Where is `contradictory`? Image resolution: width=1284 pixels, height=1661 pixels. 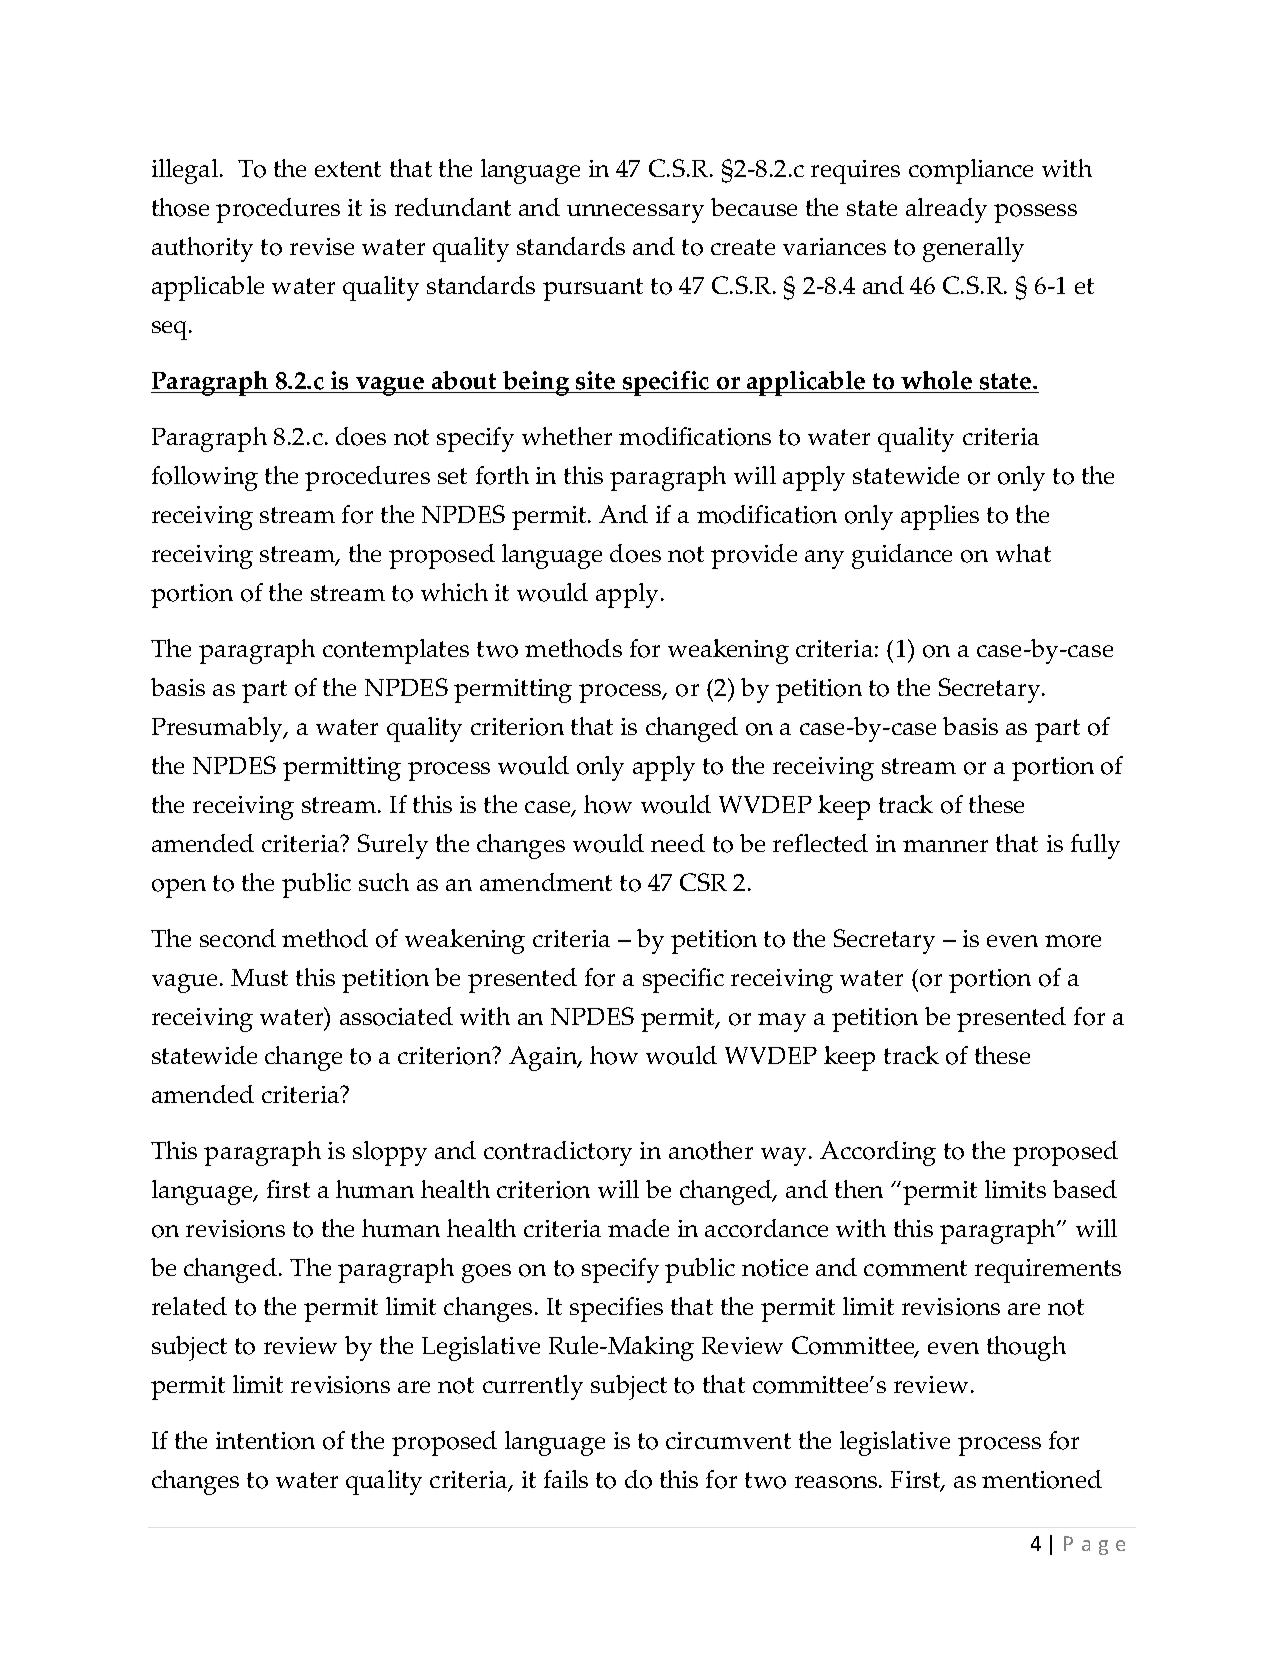
contradictory is located at coordinates (558, 1153).
